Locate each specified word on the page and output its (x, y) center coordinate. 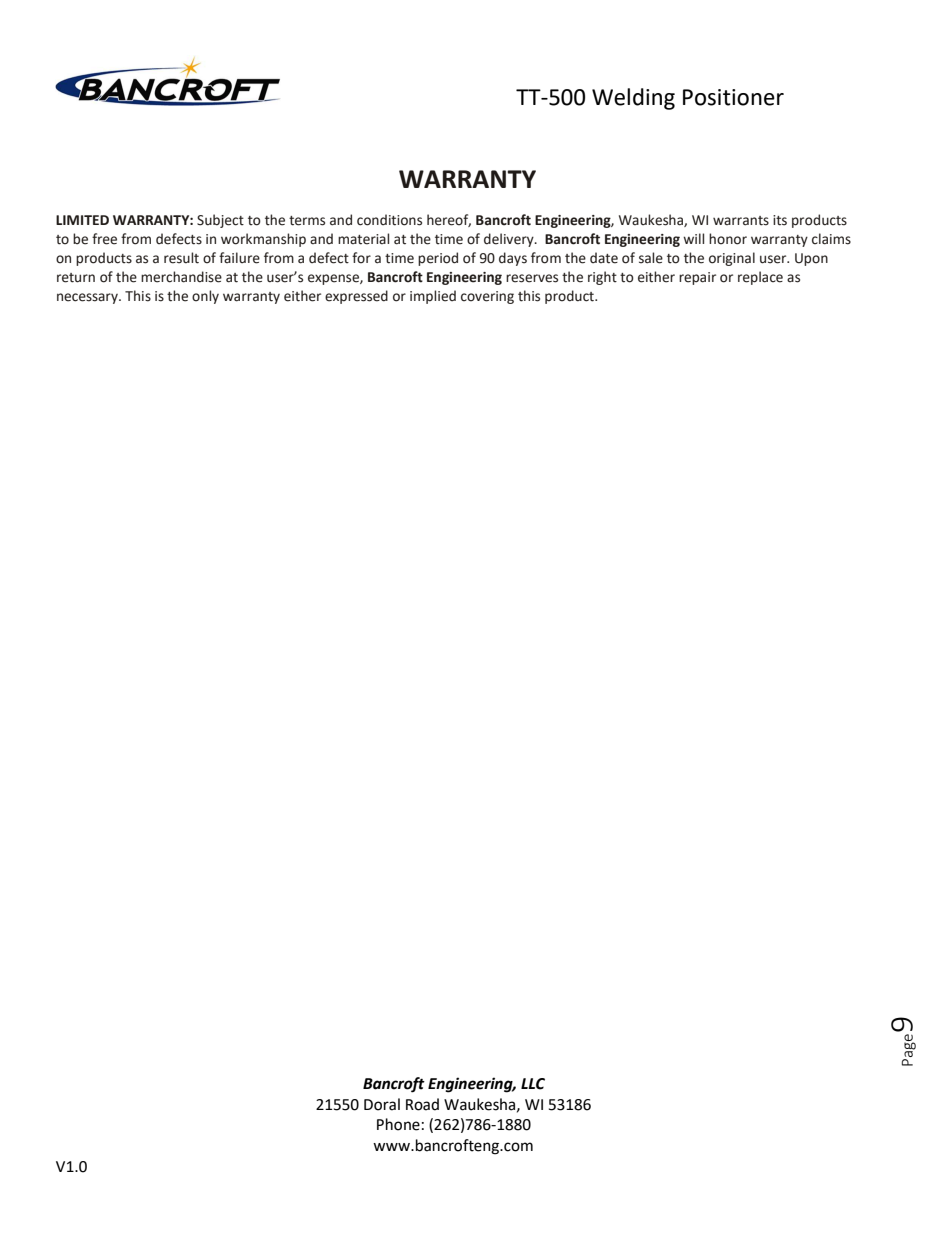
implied (433, 297)
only (205, 297)
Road (422, 1104)
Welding (633, 99)
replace (760, 278)
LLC (533, 1084)
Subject (220, 221)
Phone (398, 1124)
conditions (389, 220)
